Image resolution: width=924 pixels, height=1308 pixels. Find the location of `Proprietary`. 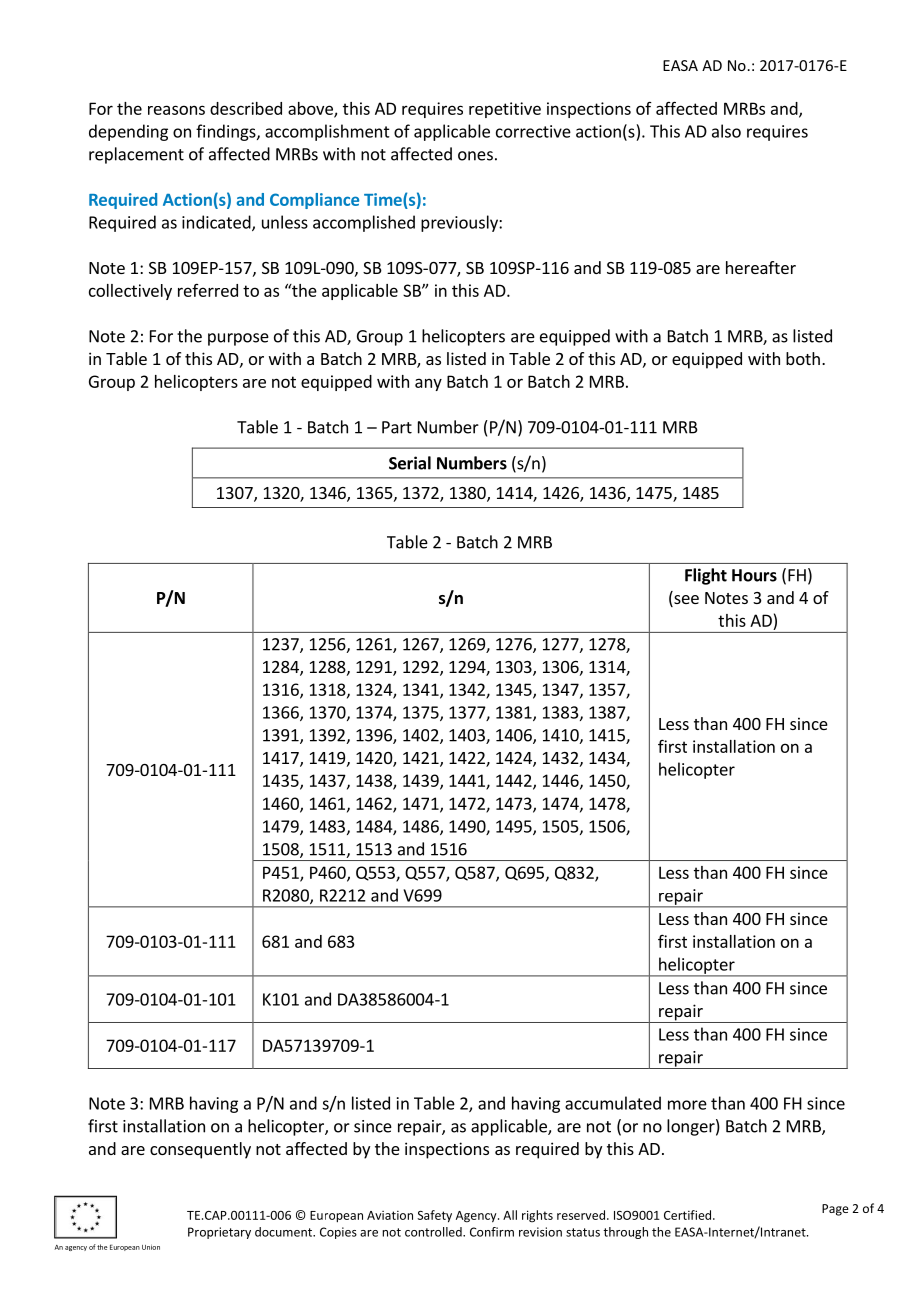

Proprietary is located at coordinates (219, 1233).
